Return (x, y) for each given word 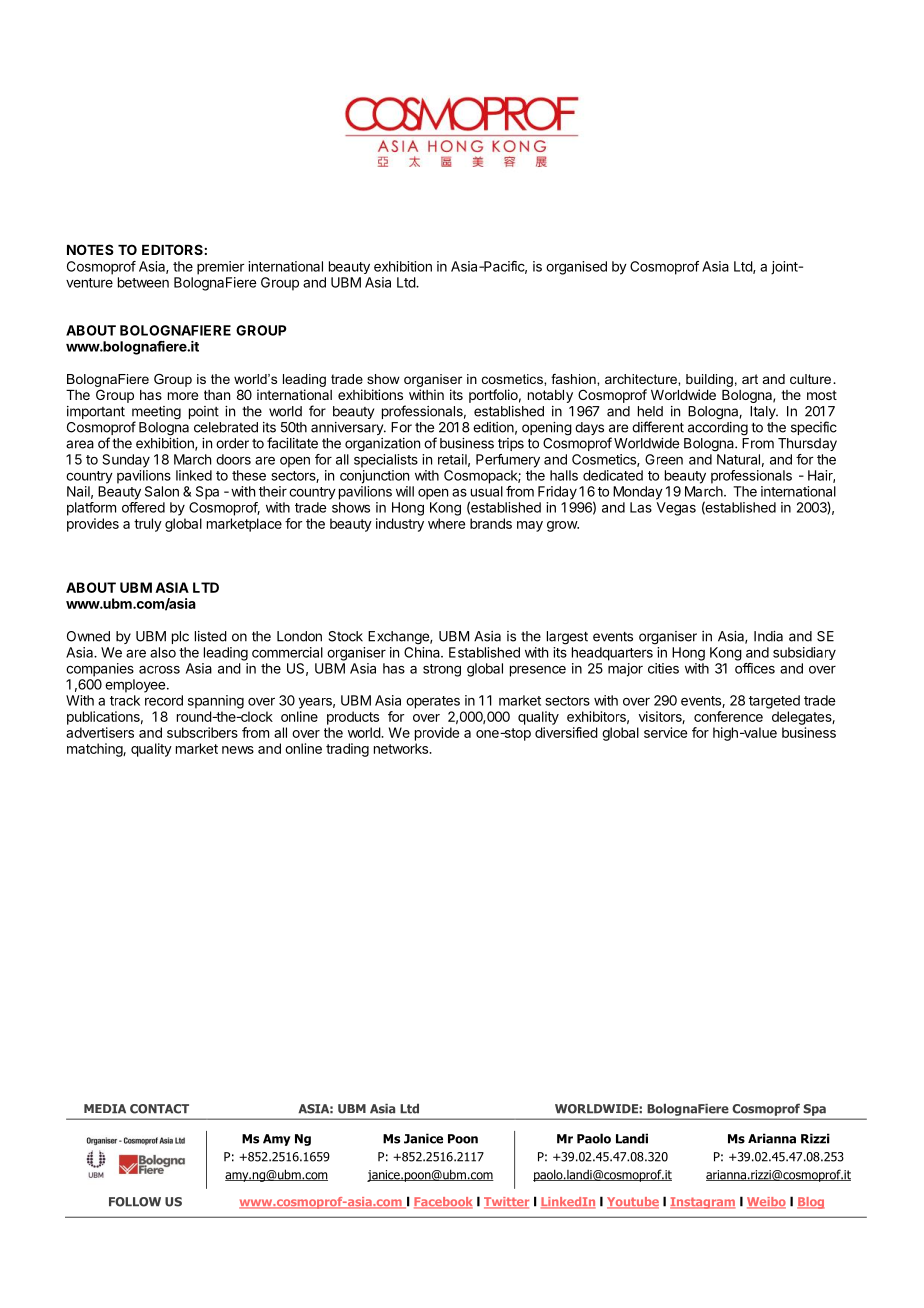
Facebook (443, 1203)
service (665, 732)
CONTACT (159, 1109)
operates (433, 702)
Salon (162, 491)
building (709, 380)
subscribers (202, 732)
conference (728, 716)
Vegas (676, 509)
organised (576, 268)
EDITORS (172, 249)
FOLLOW (135, 1202)
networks (402, 748)
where (446, 523)
